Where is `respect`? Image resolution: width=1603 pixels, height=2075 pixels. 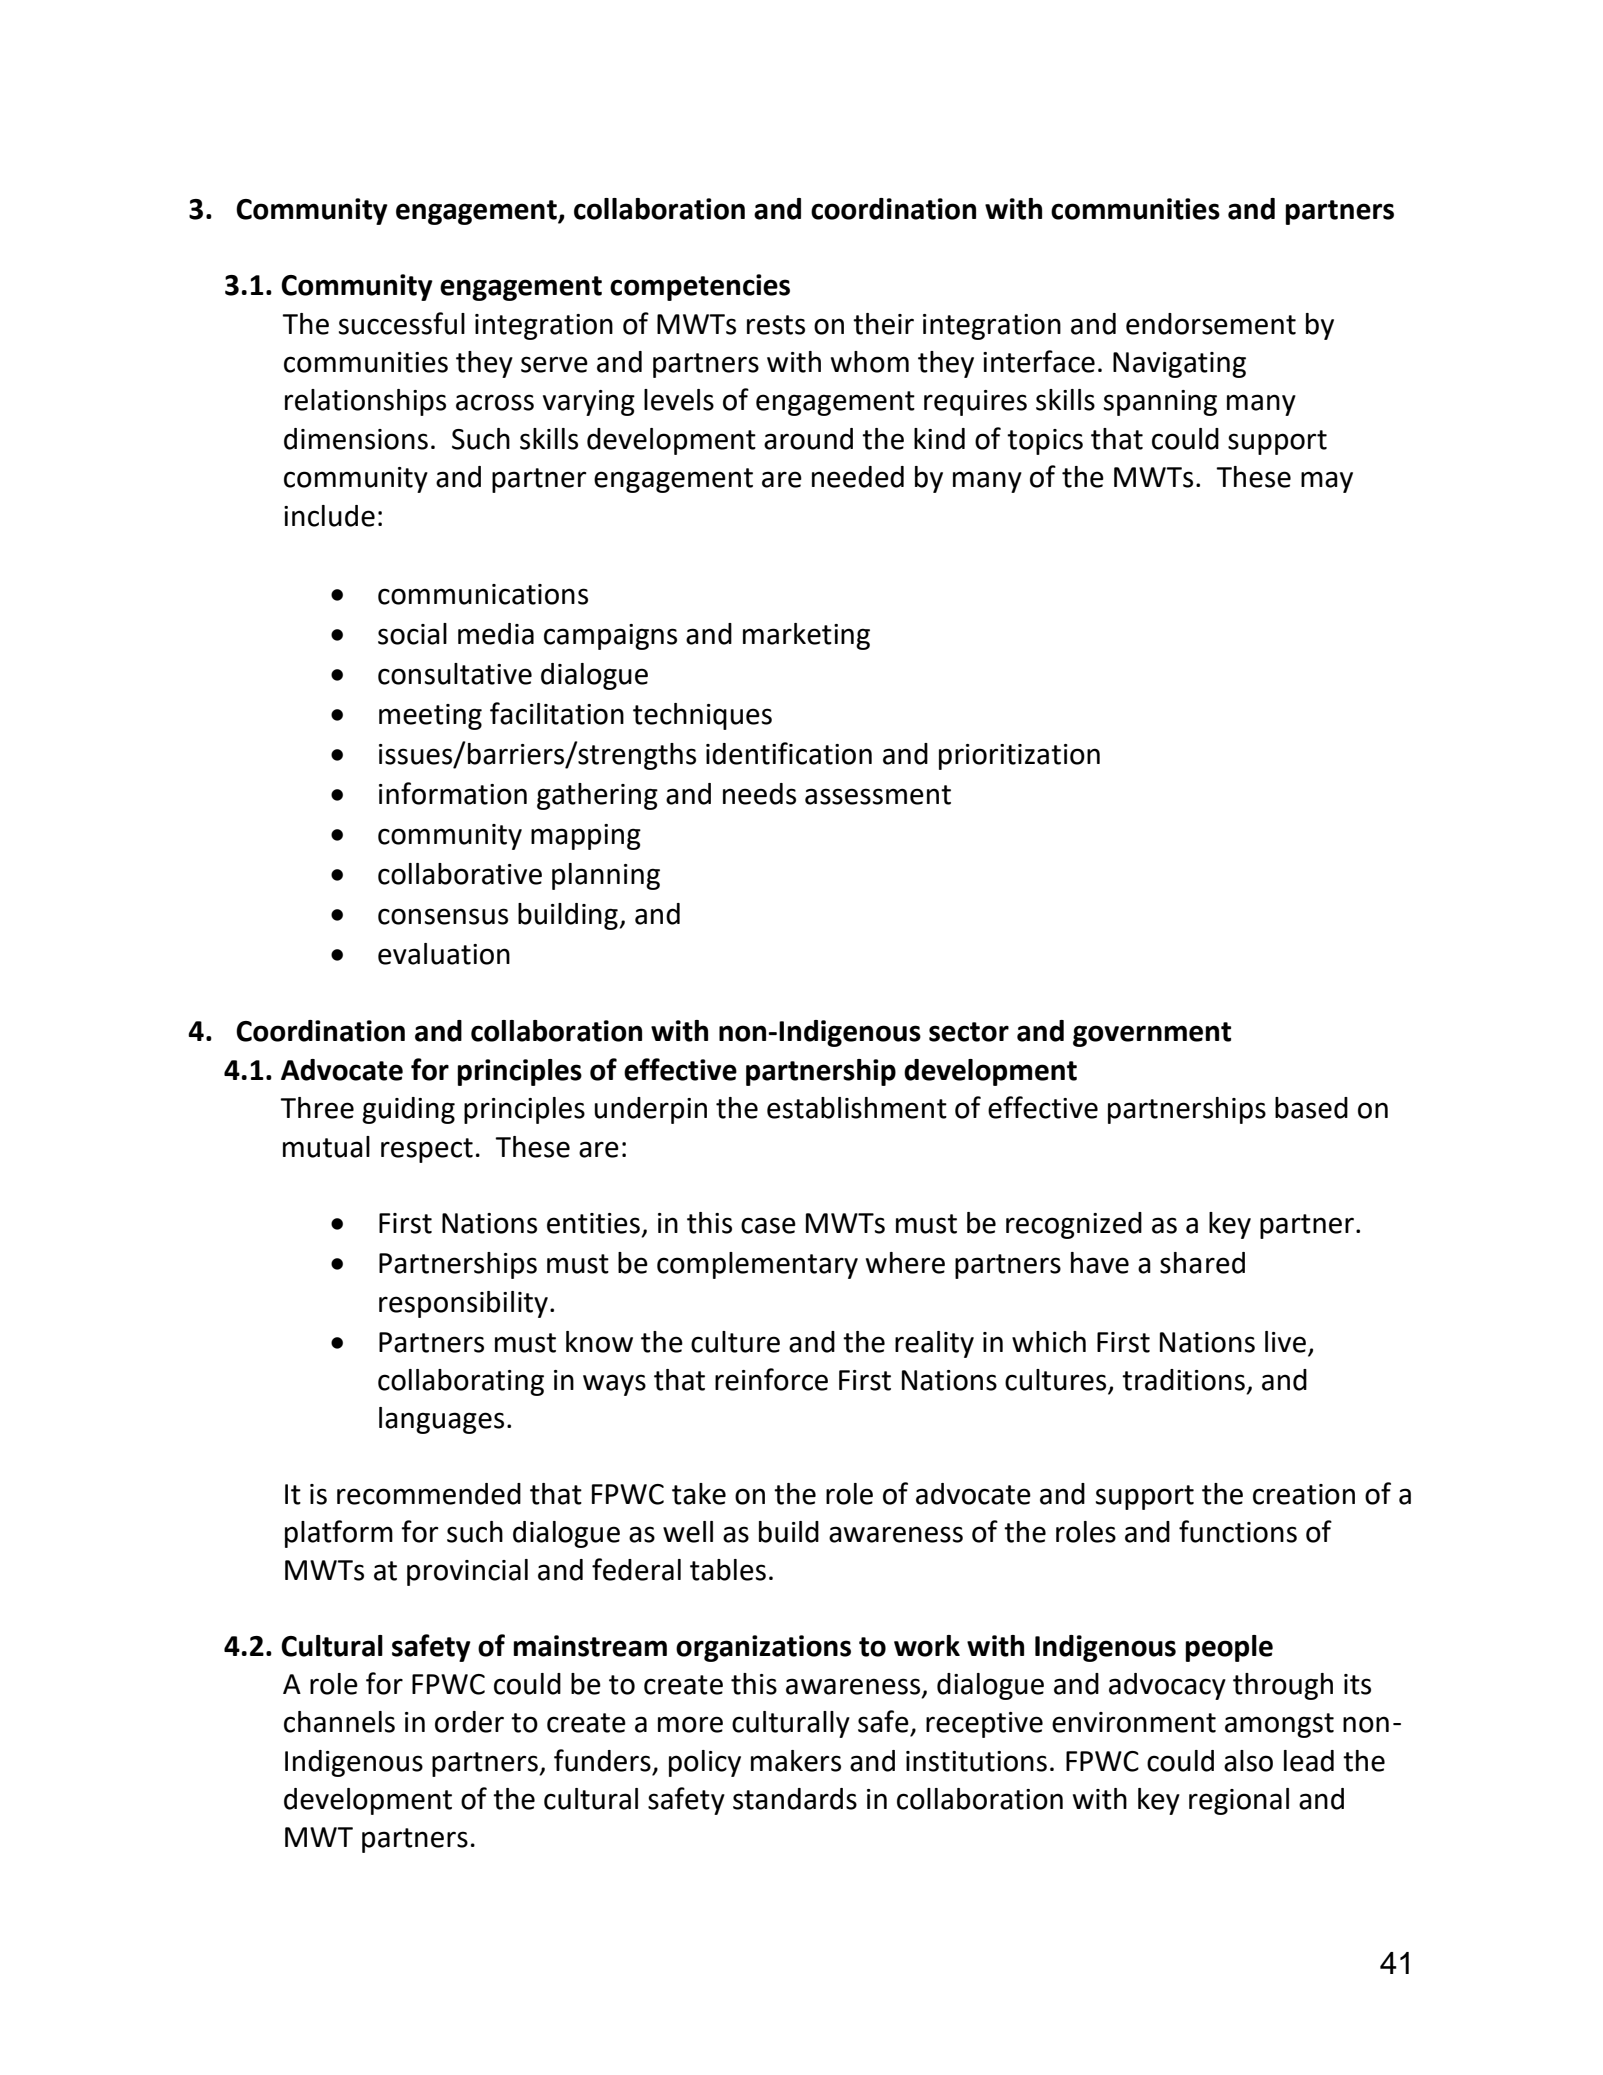
respect is located at coordinates (427, 1150).
